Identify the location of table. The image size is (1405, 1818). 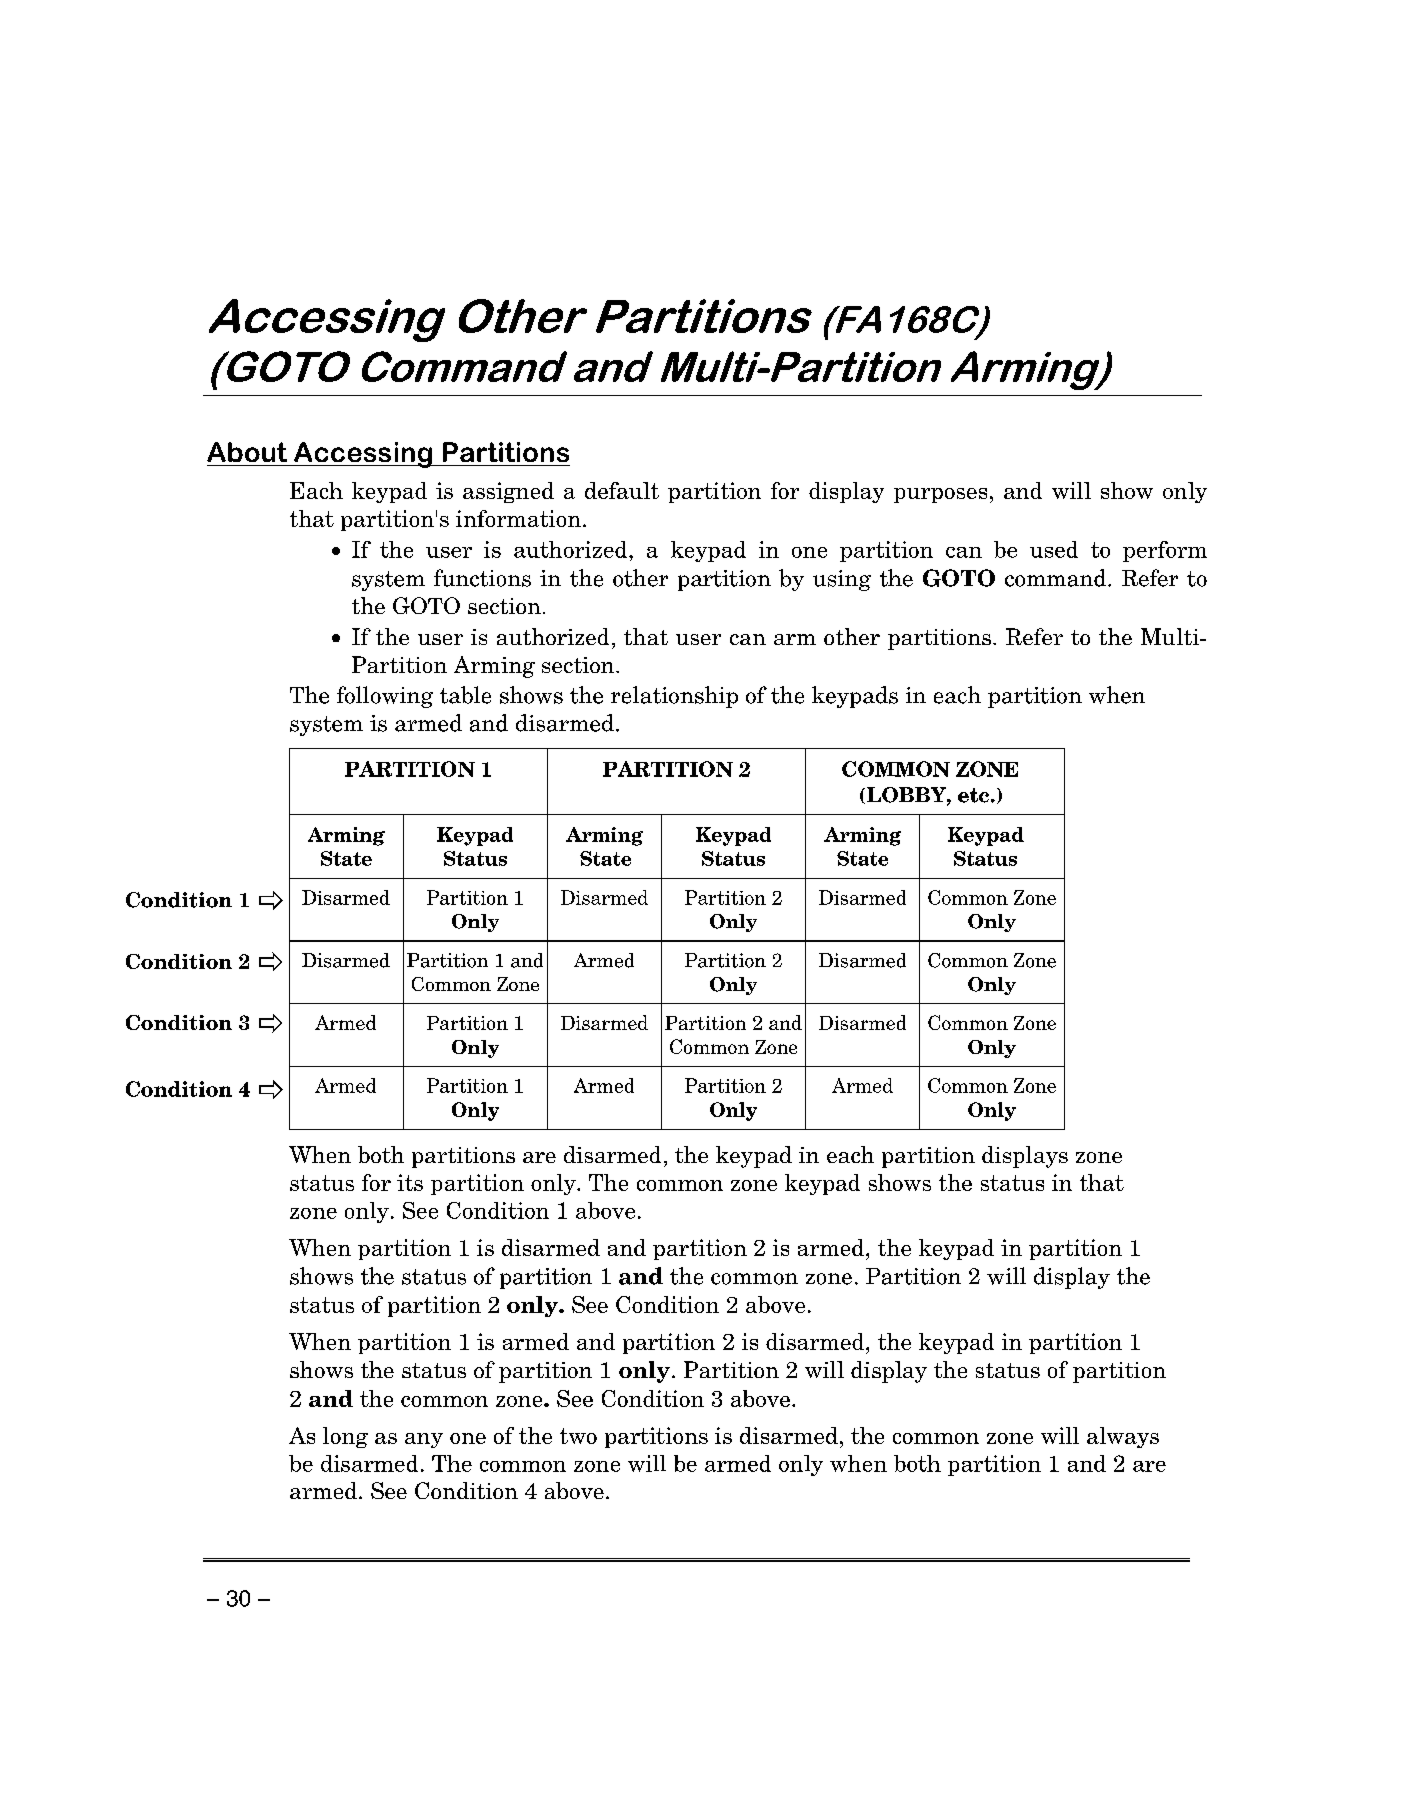
(465, 695).
